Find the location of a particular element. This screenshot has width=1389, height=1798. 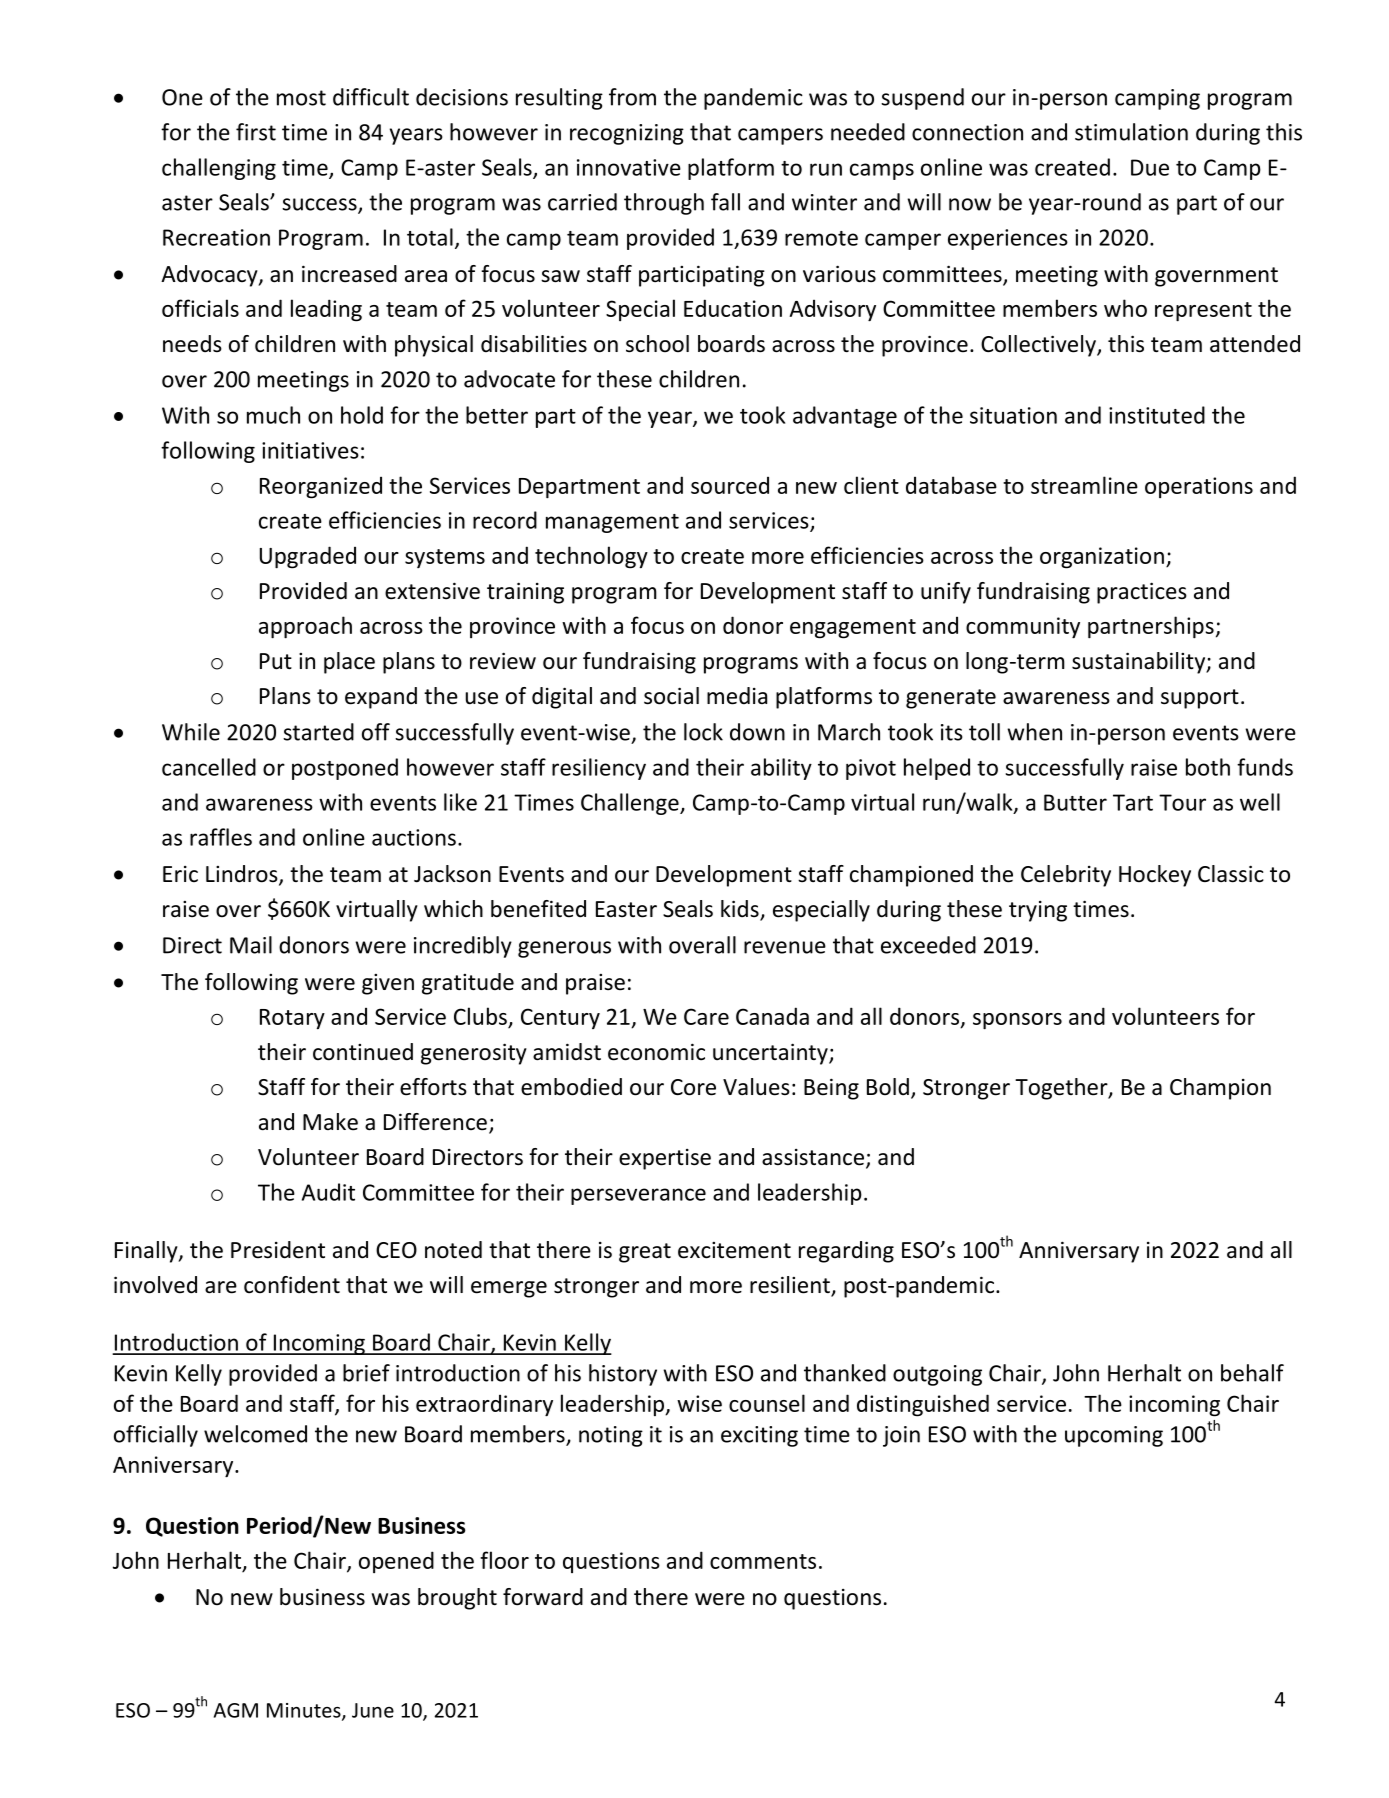

Minutes is located at coordinates (305, 1711).
